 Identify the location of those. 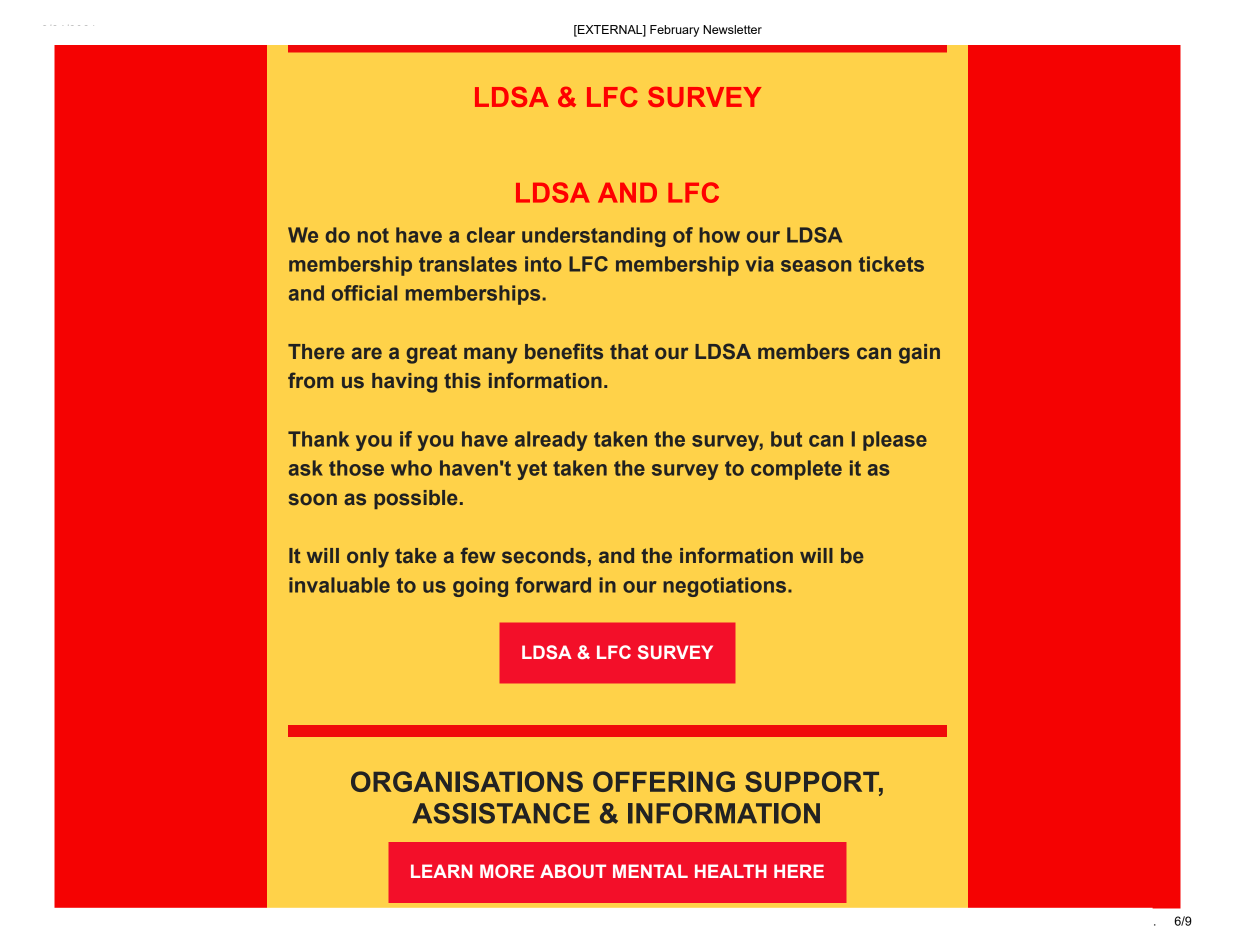
(356, 468).
